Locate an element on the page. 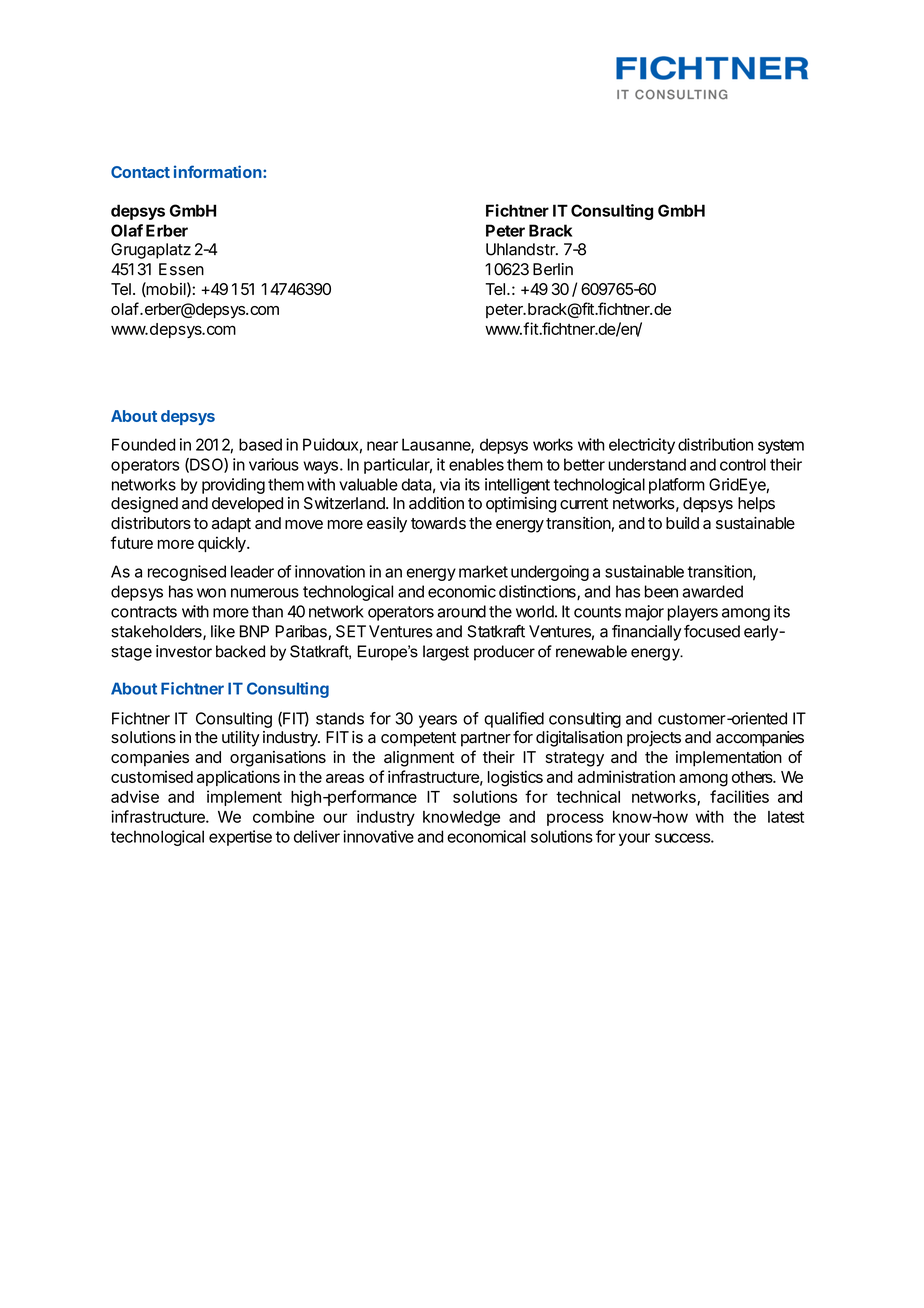 The width and height of the document is (924, 1308). near is located at coordinates (382, 446).
